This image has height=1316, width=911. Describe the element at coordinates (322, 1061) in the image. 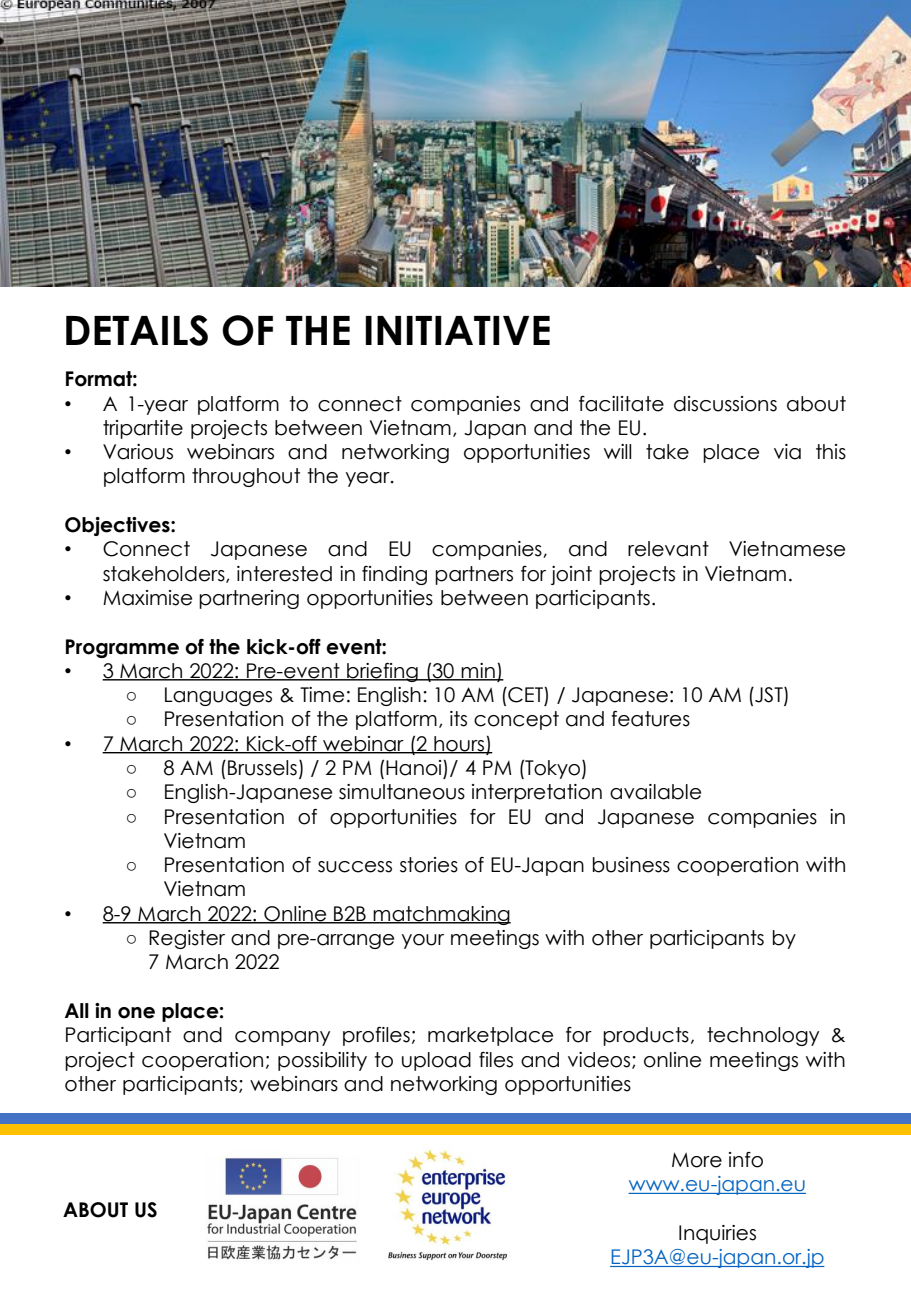

I see `possibility` at that location.
